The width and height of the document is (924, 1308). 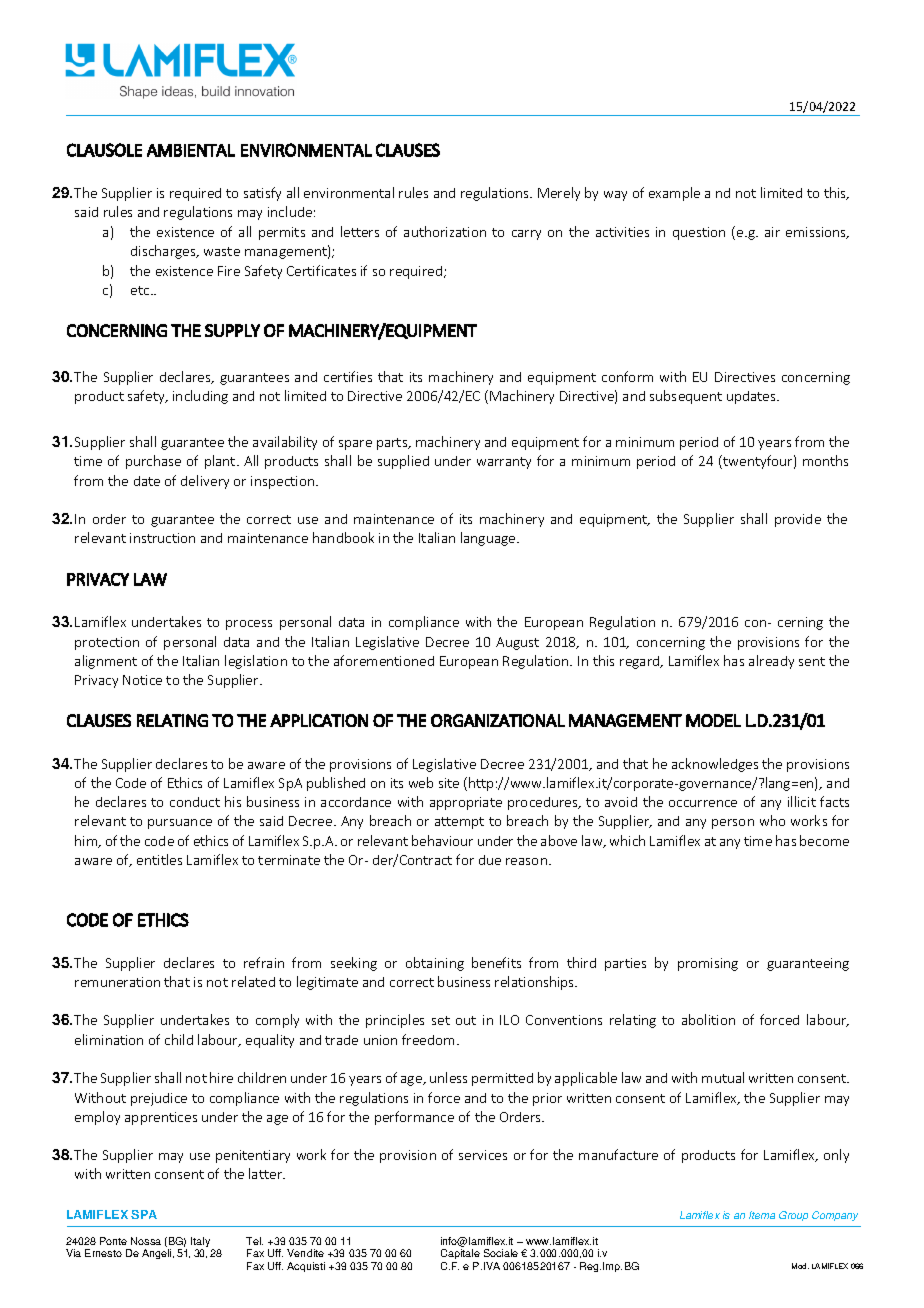 I want to click on ORGANIZATIONAL, so click(x=498, y=720).
